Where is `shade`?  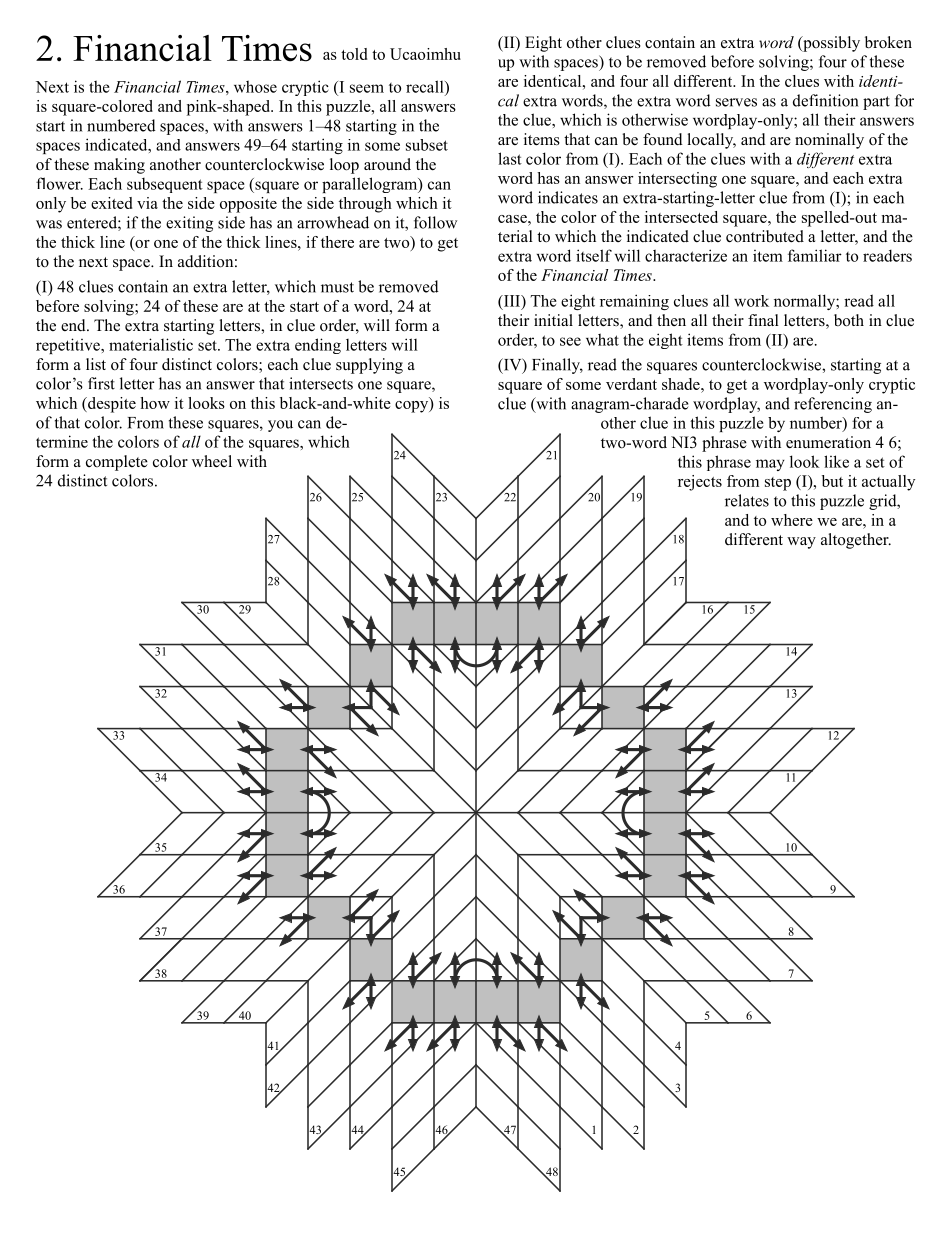
shade is located at coordinates (682, 384).
